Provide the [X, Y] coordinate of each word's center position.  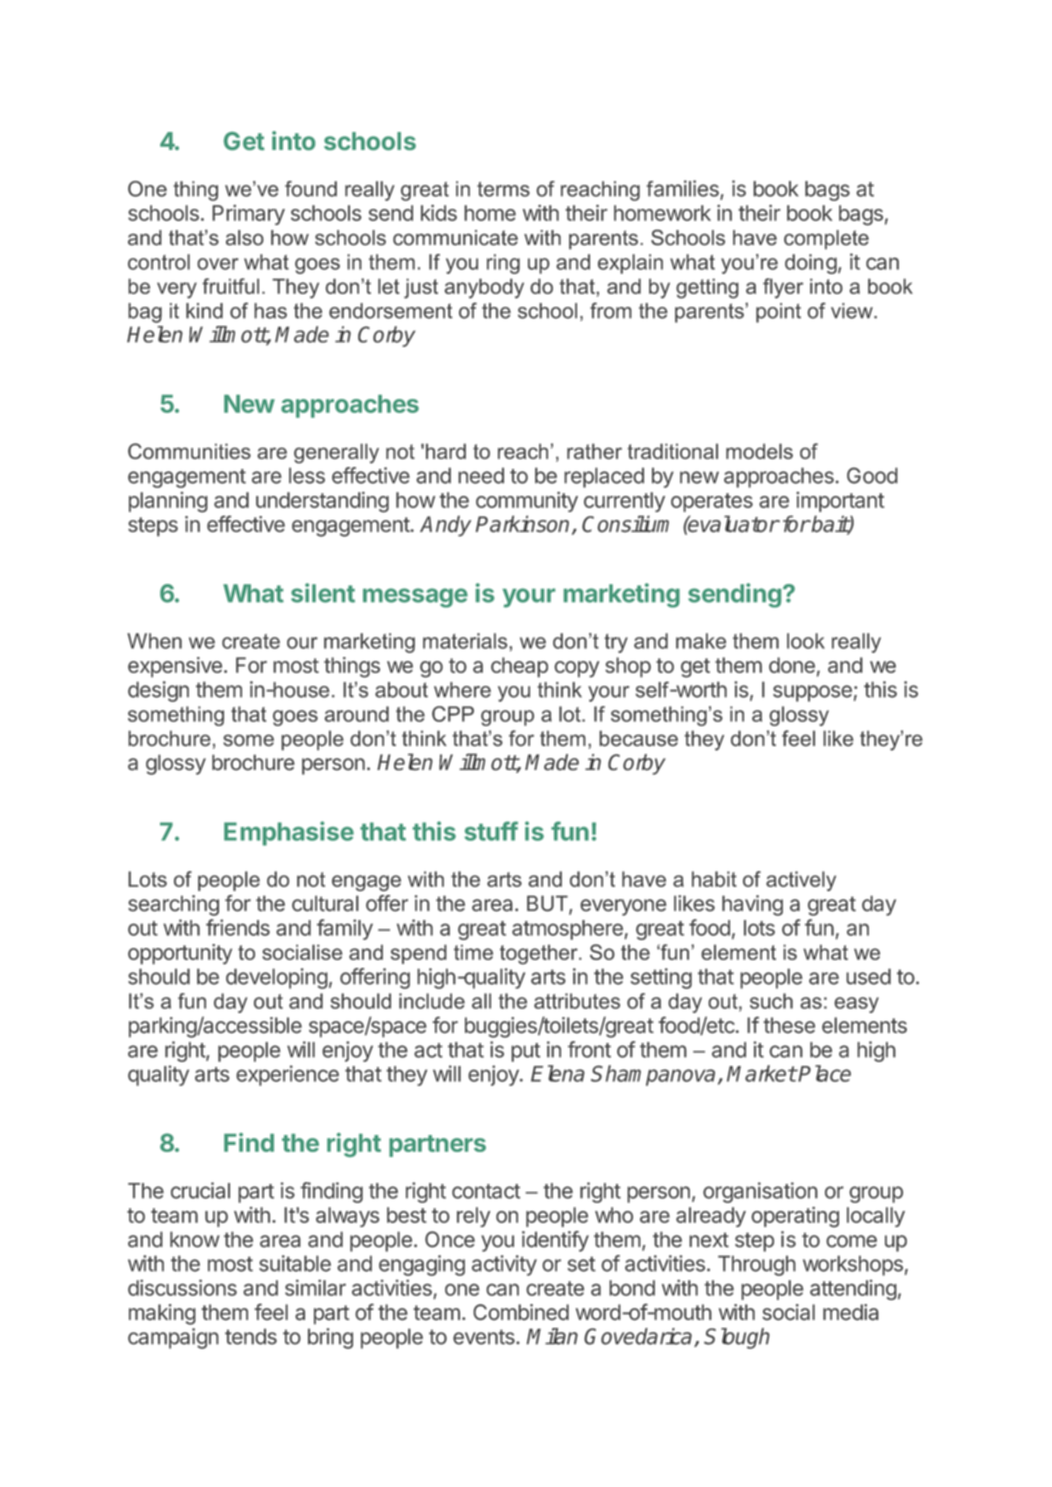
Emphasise [289, 833]
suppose [812, 693]
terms [503, 189]
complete [826, 239]
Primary [248, 215]
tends [251, 1337]
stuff [491, 831]
